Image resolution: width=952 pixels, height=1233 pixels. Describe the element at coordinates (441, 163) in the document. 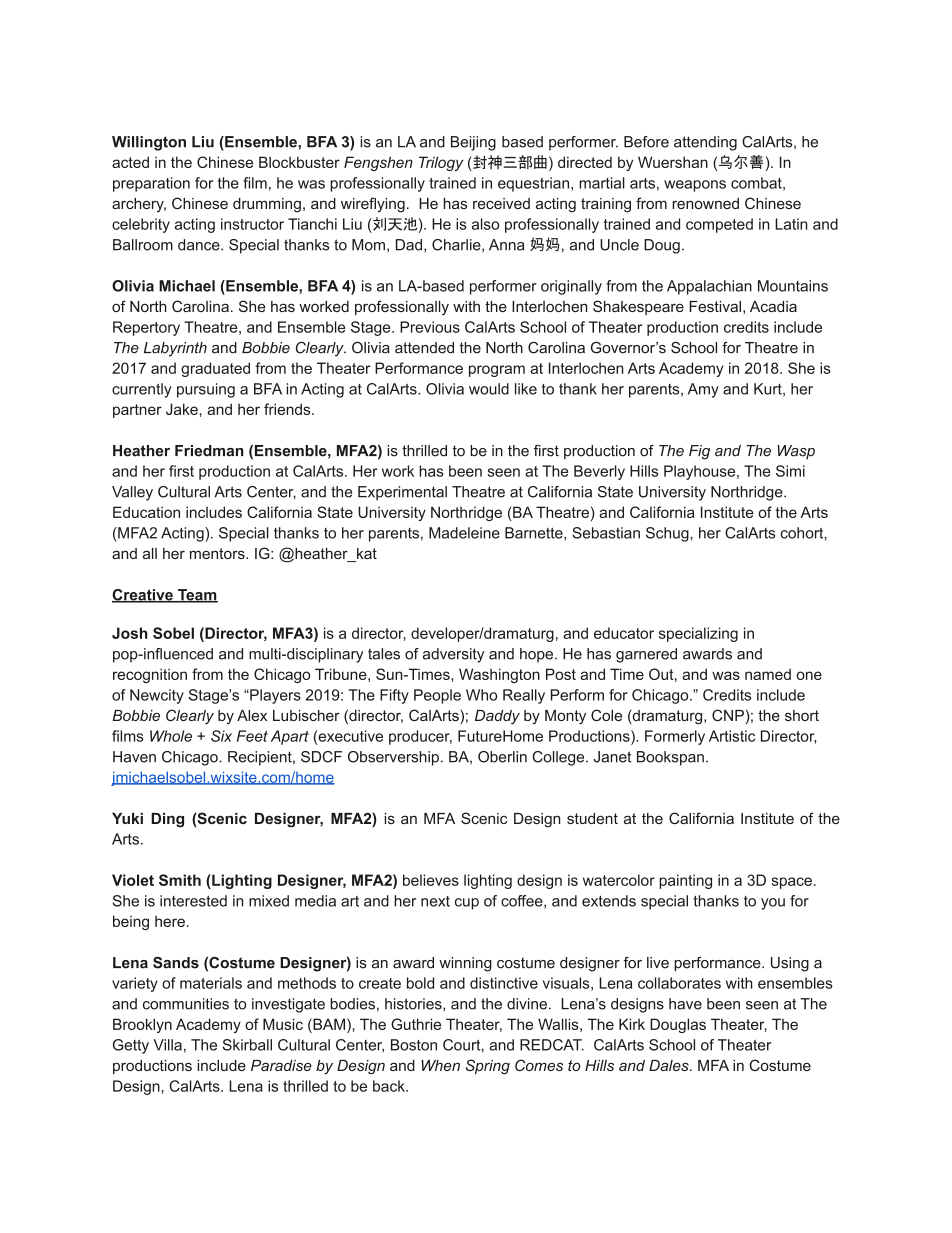

I see `Trilogy` at that location.
